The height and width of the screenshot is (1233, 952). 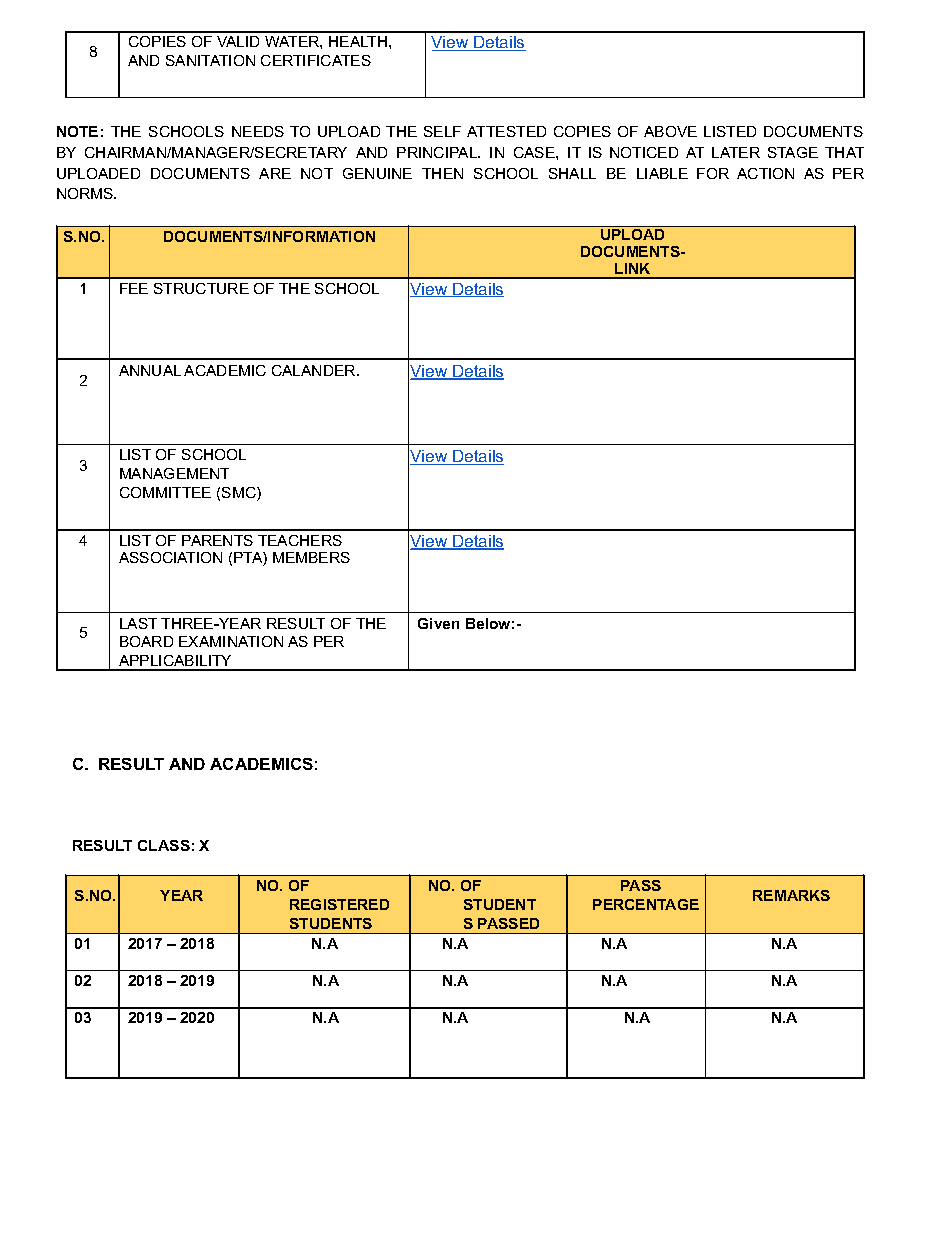 What do you see at coordinates (138, 623) in the screenshot?
I see `LAST` at bounding box center [138, 623].
